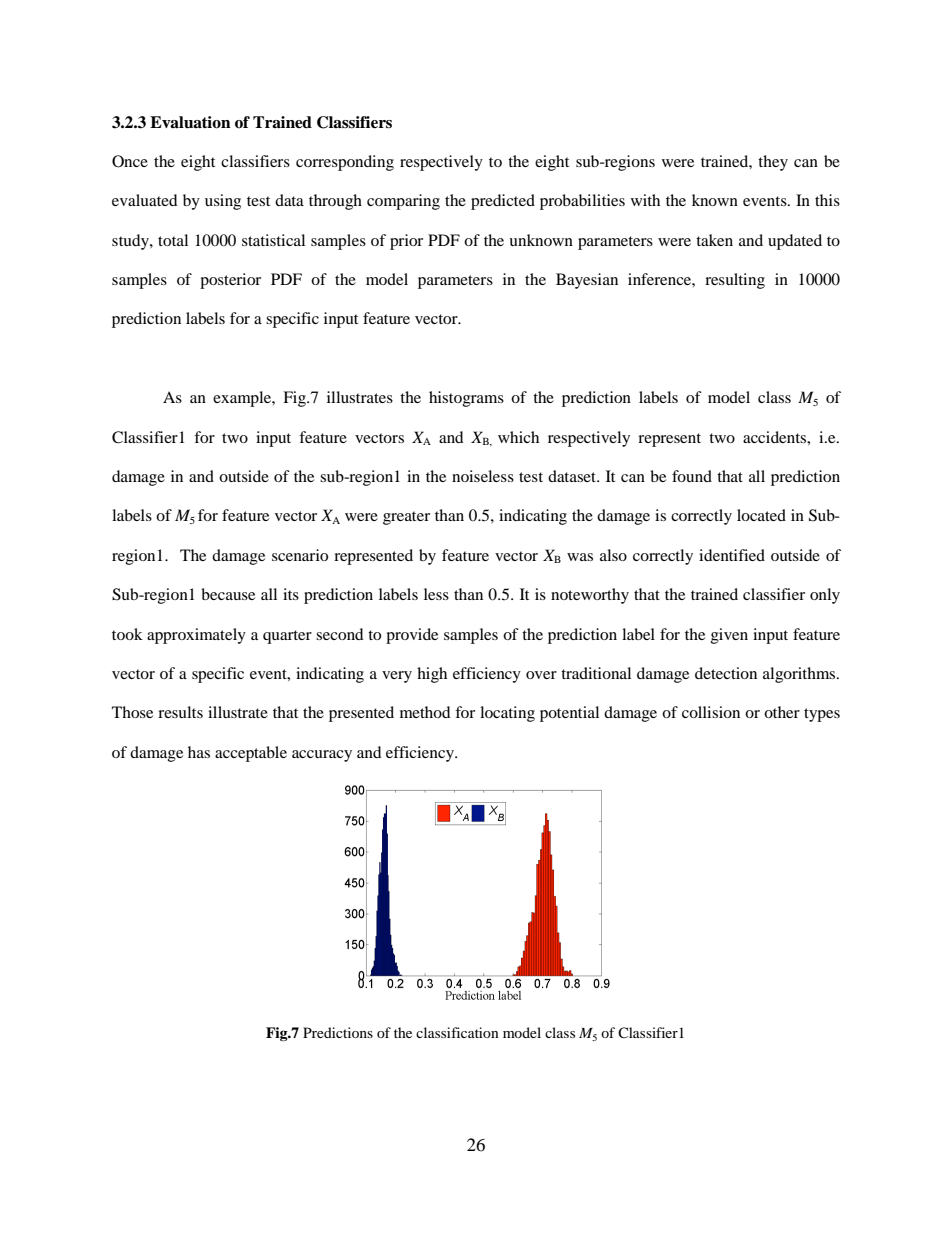  What do you see at coordinates (228, 594) in the document?
I see `because` at bounding box center [228, 594].
